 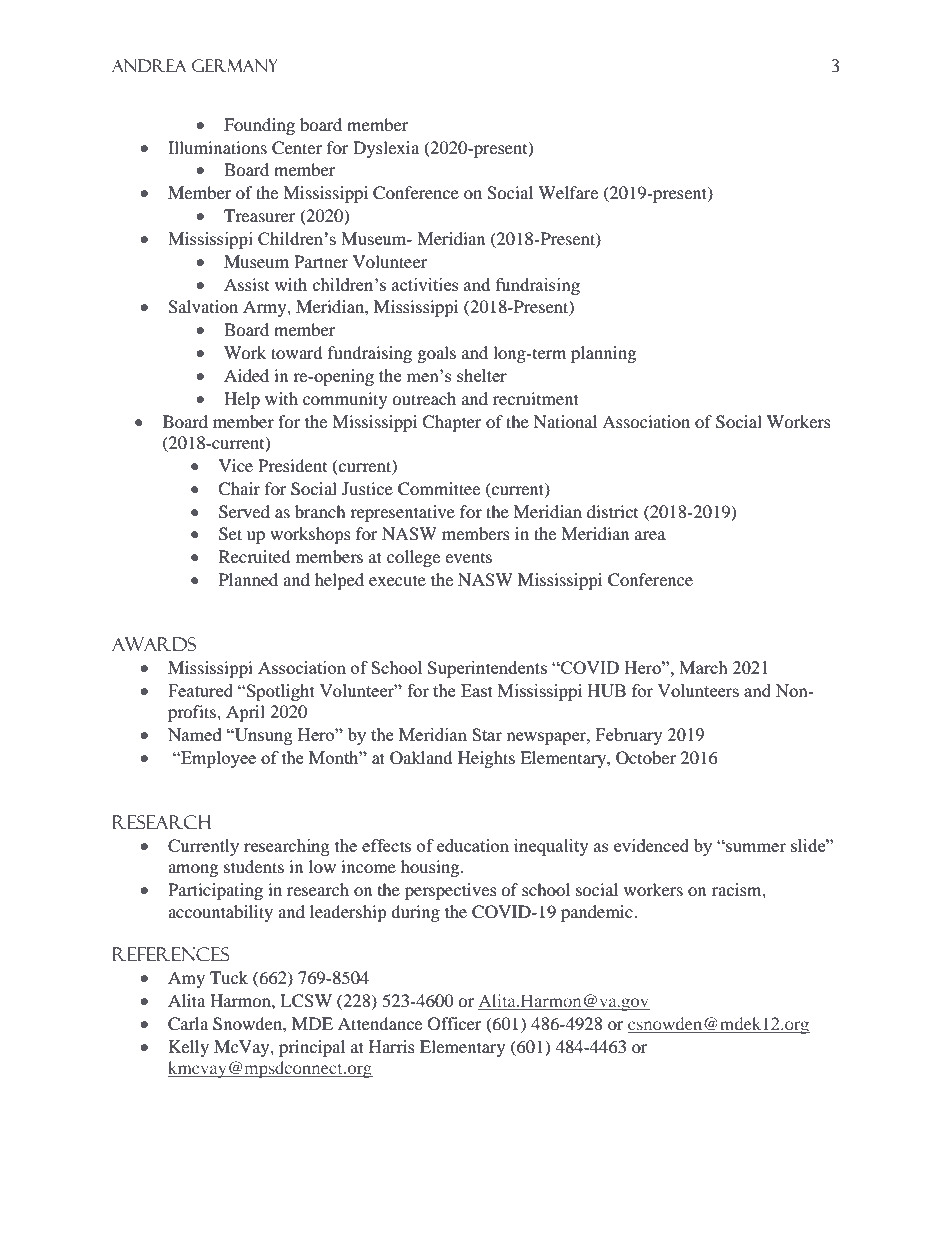 I want to click on Oakland, so click(x=421, y=758).
